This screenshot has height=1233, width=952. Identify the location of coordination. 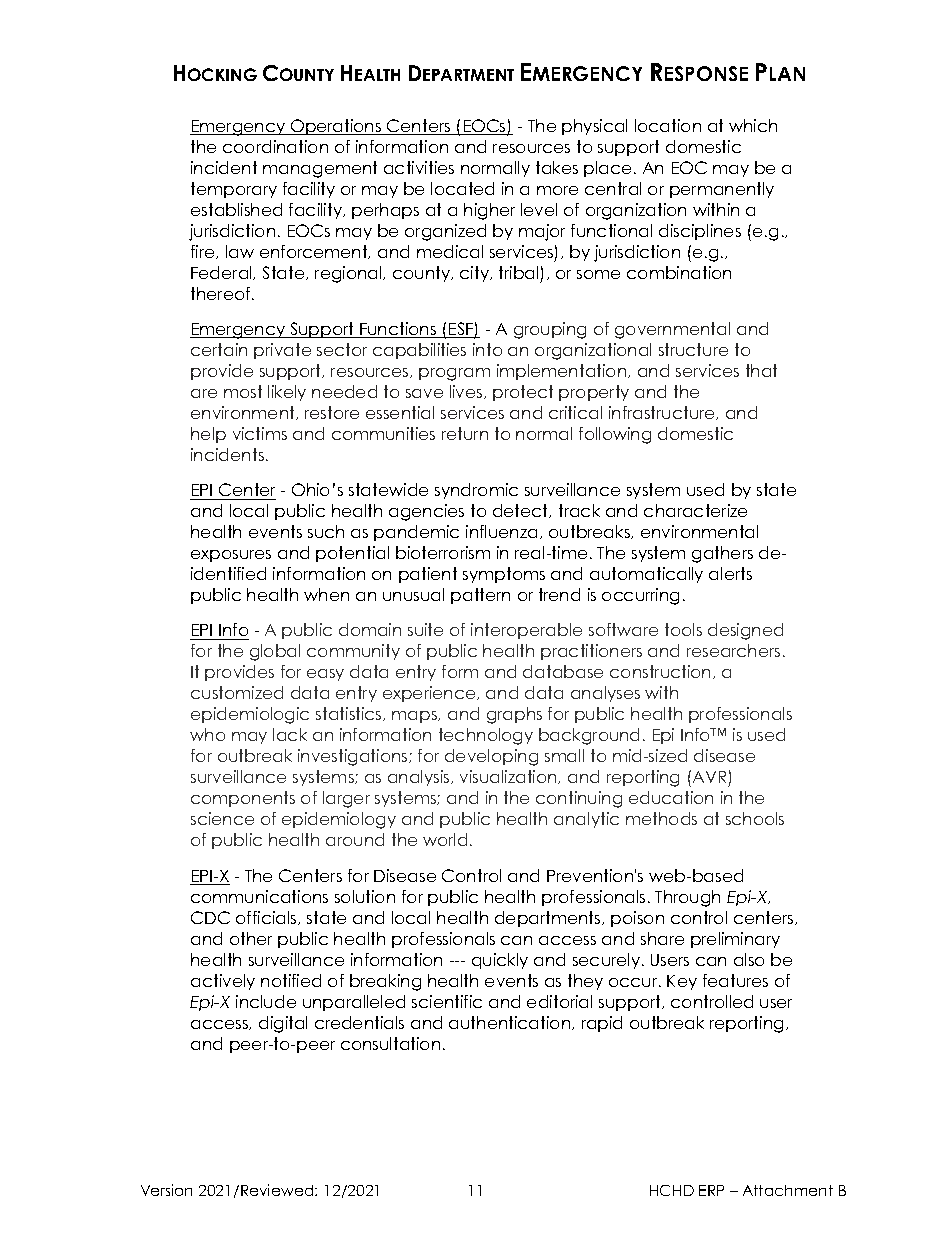
(275, 146).
